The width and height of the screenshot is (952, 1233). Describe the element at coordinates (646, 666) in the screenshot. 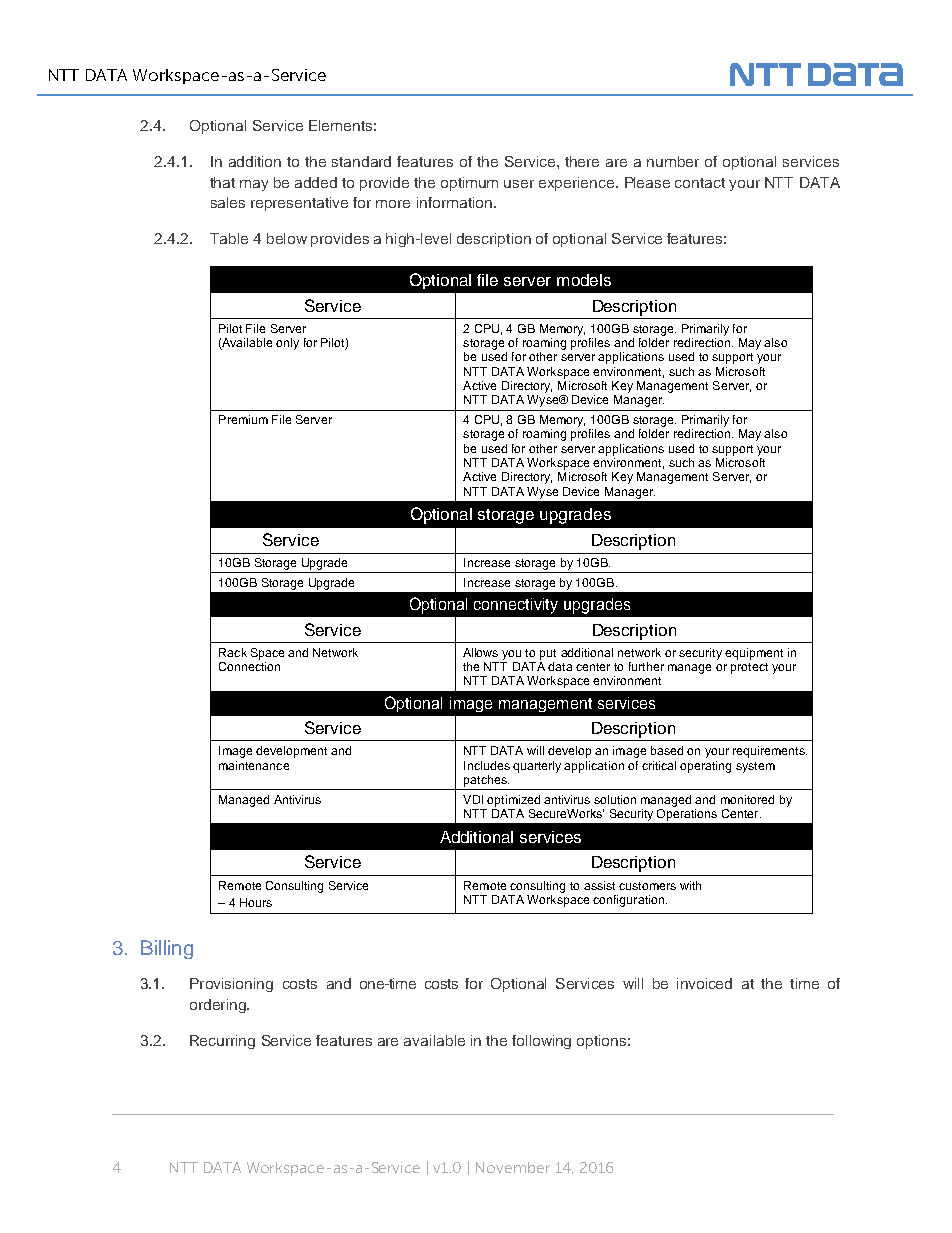

I see `further` at that location.
